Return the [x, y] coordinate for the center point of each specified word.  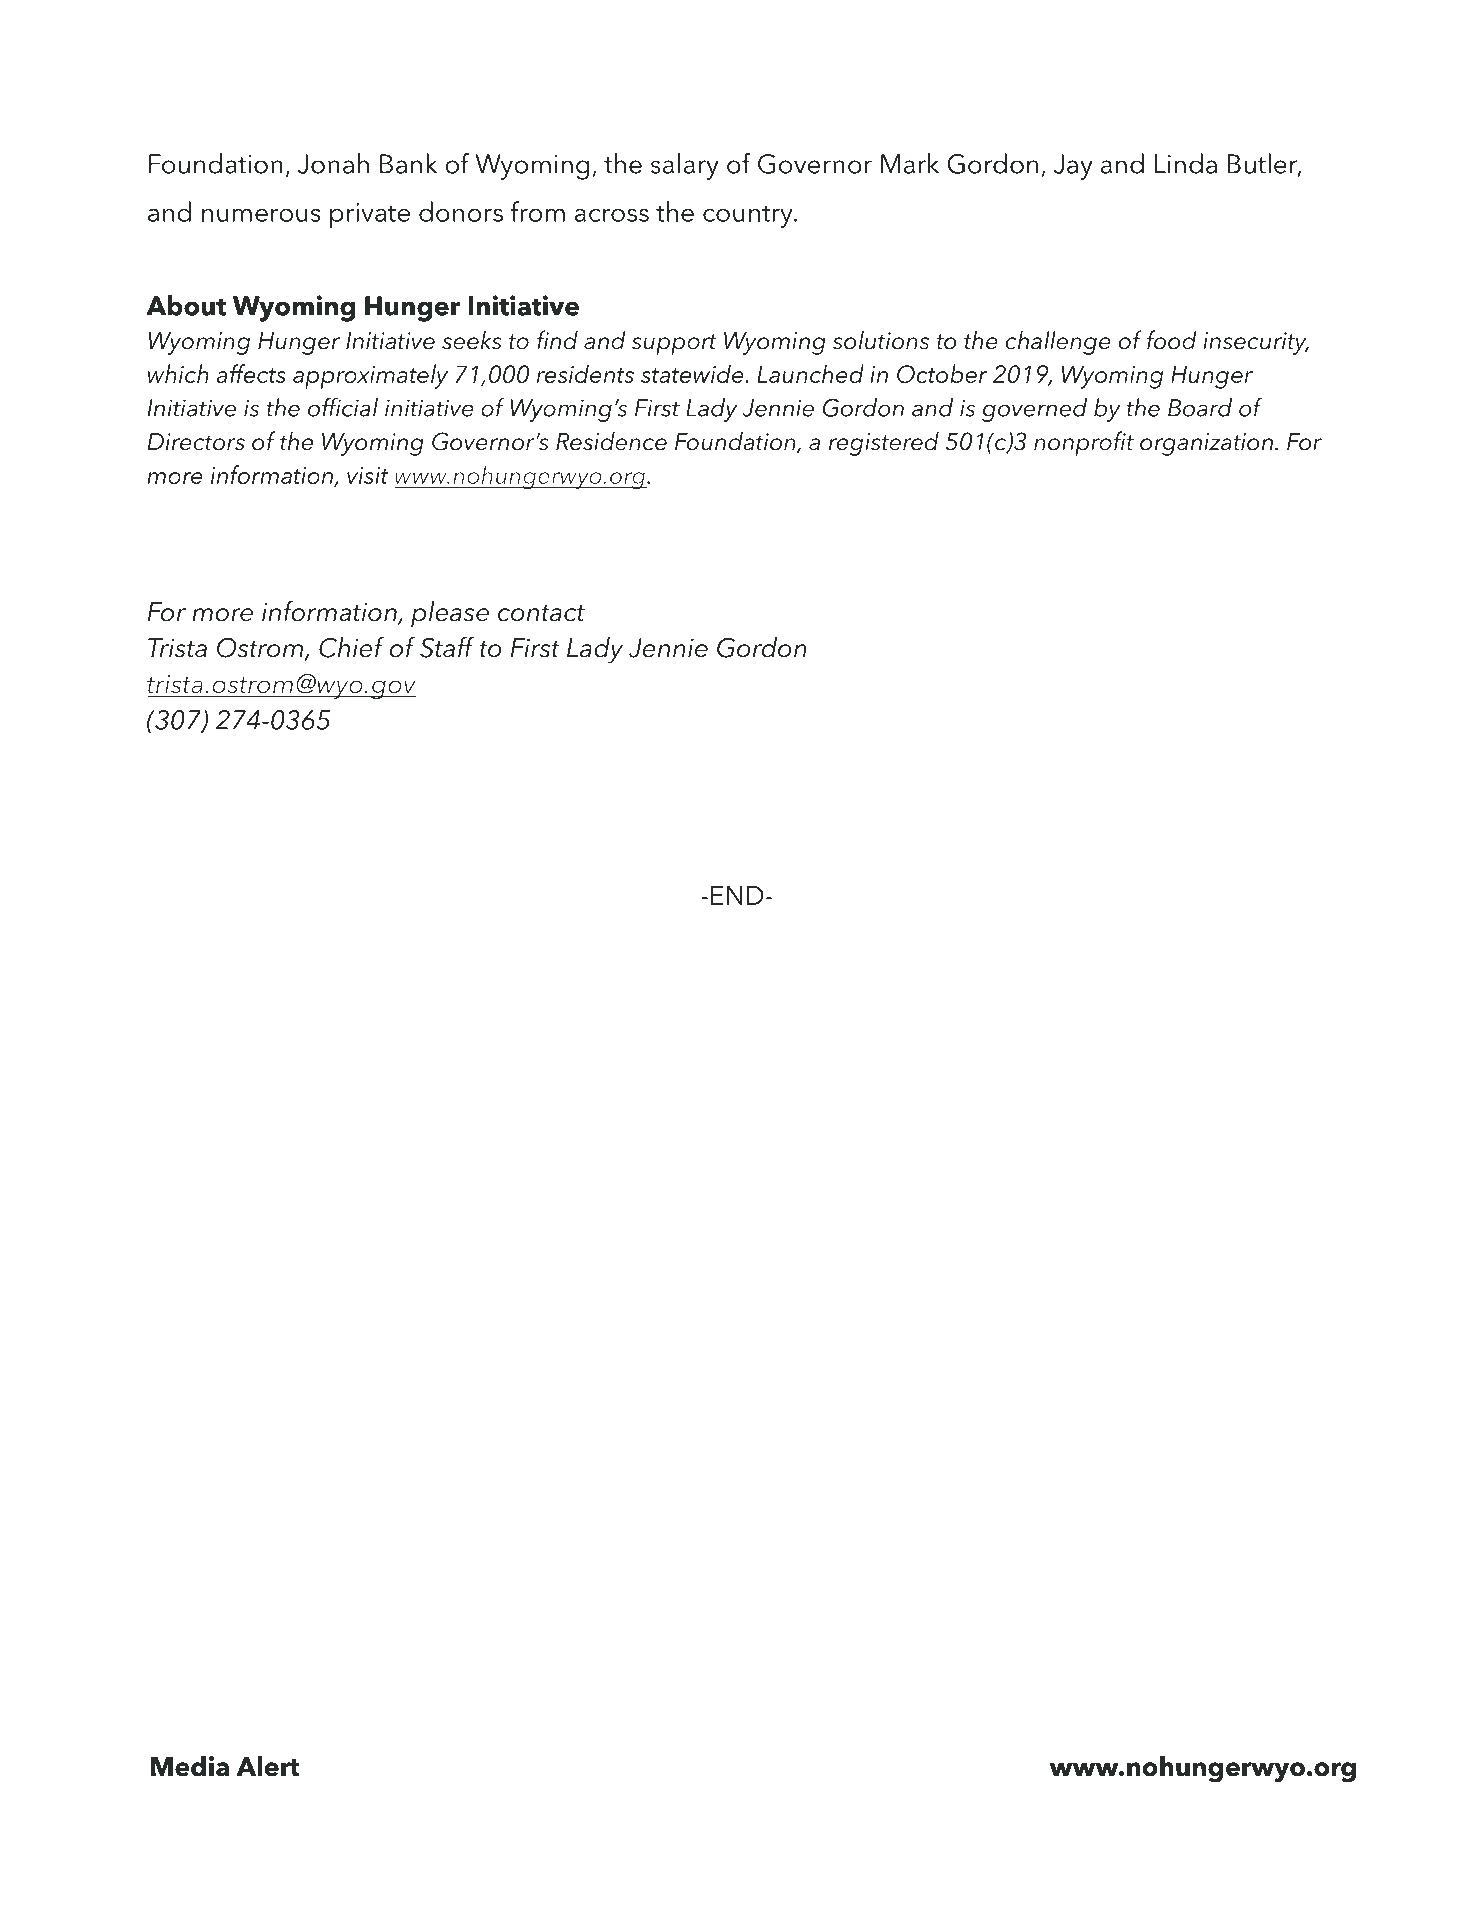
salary [685, 166]
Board [1200, 407]
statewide [693, 373]
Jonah [333, 163]
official [343, 407]
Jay [1073, 167]
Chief [351, 647]
